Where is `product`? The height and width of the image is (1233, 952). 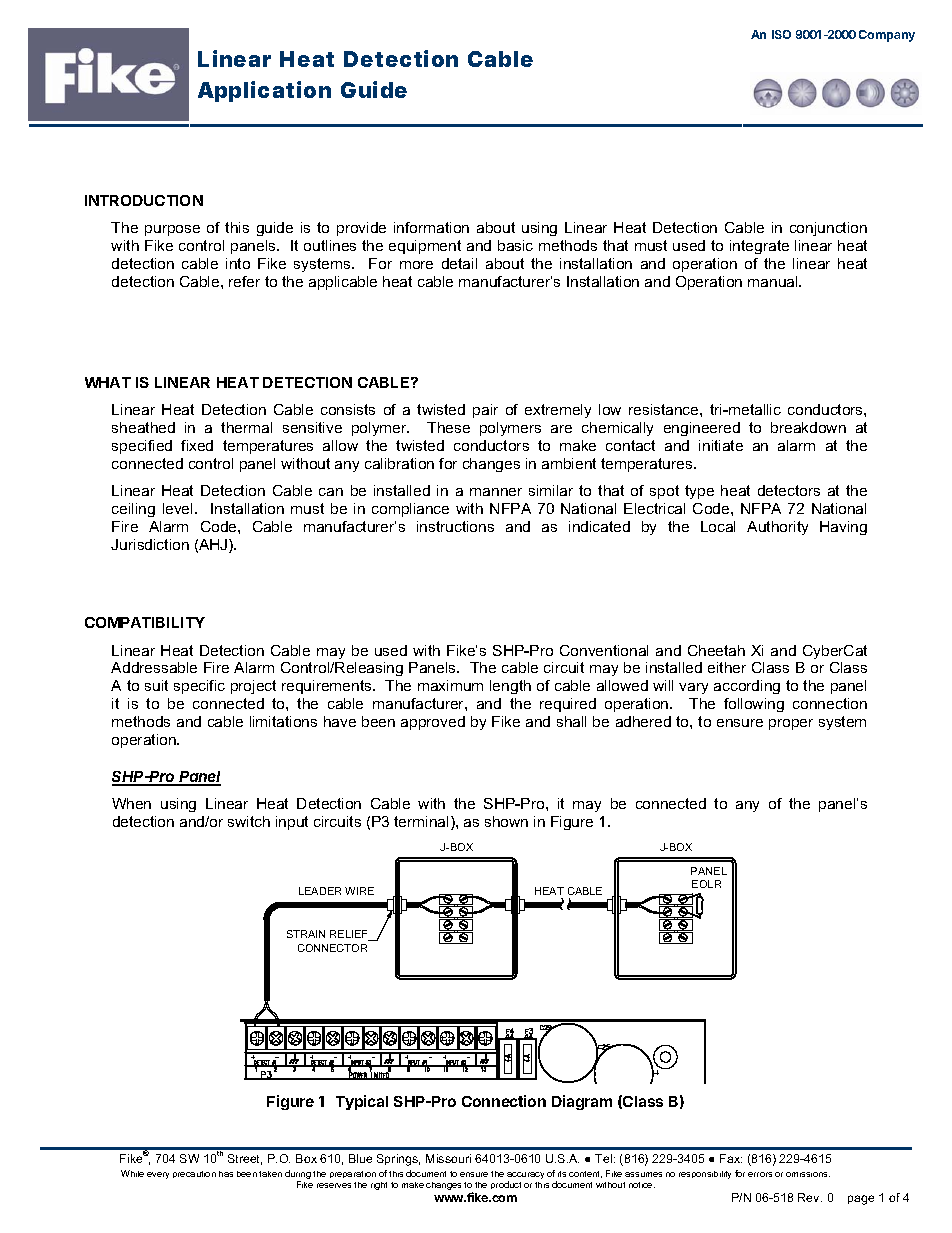
product is located at coordinates (506, 1185).
